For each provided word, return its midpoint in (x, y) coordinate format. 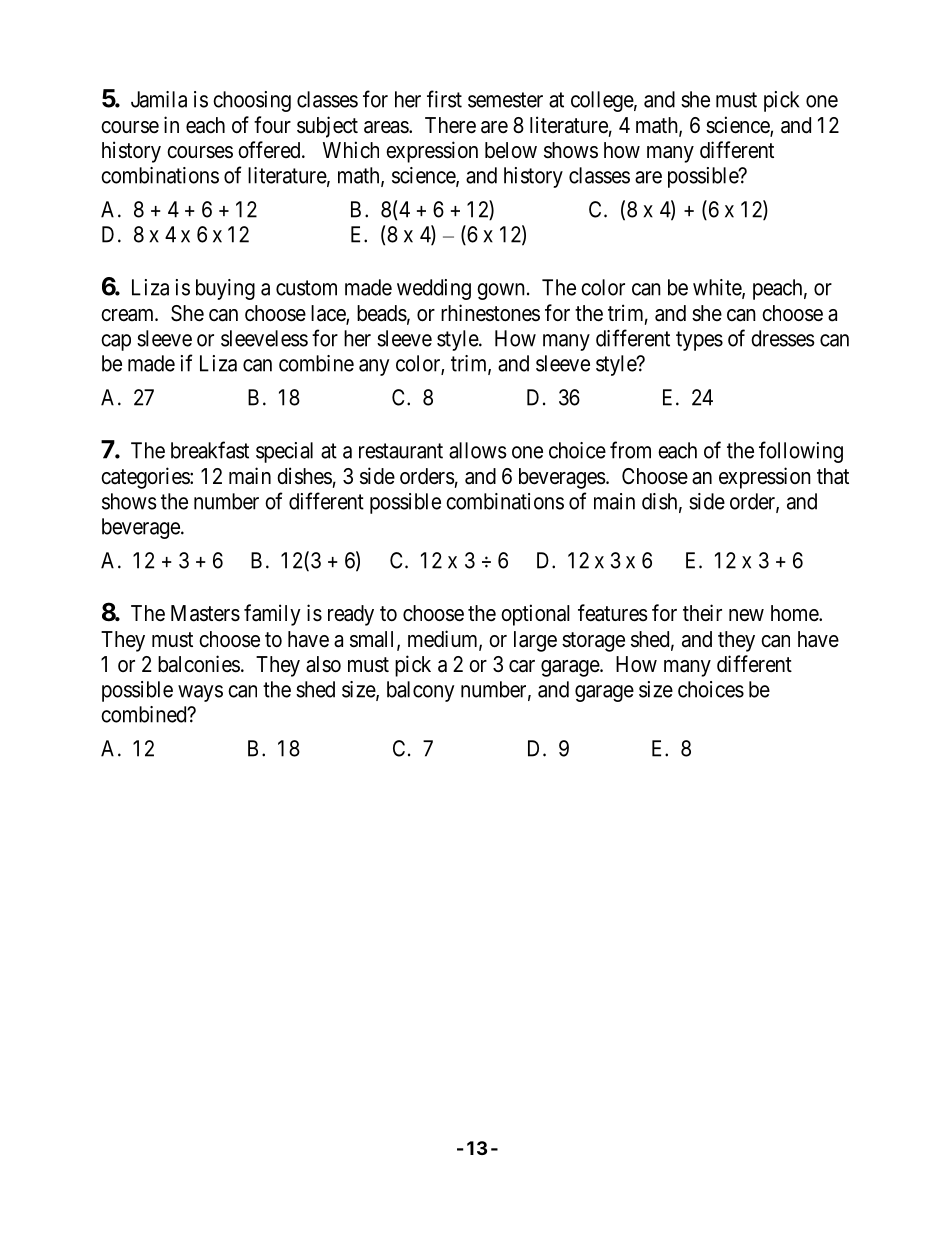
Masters (205, 613)
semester (505, 100)
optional (535, 615)
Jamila (159, 99)
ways (200, 693)
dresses (783, 338)
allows (478, 450)
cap (116, 342)
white (718, 288)
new (746, 615)
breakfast (210, 450)
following (801, 452)
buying (225, 289)
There (450, 125)
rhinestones (490, 313)
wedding (434, 289)
